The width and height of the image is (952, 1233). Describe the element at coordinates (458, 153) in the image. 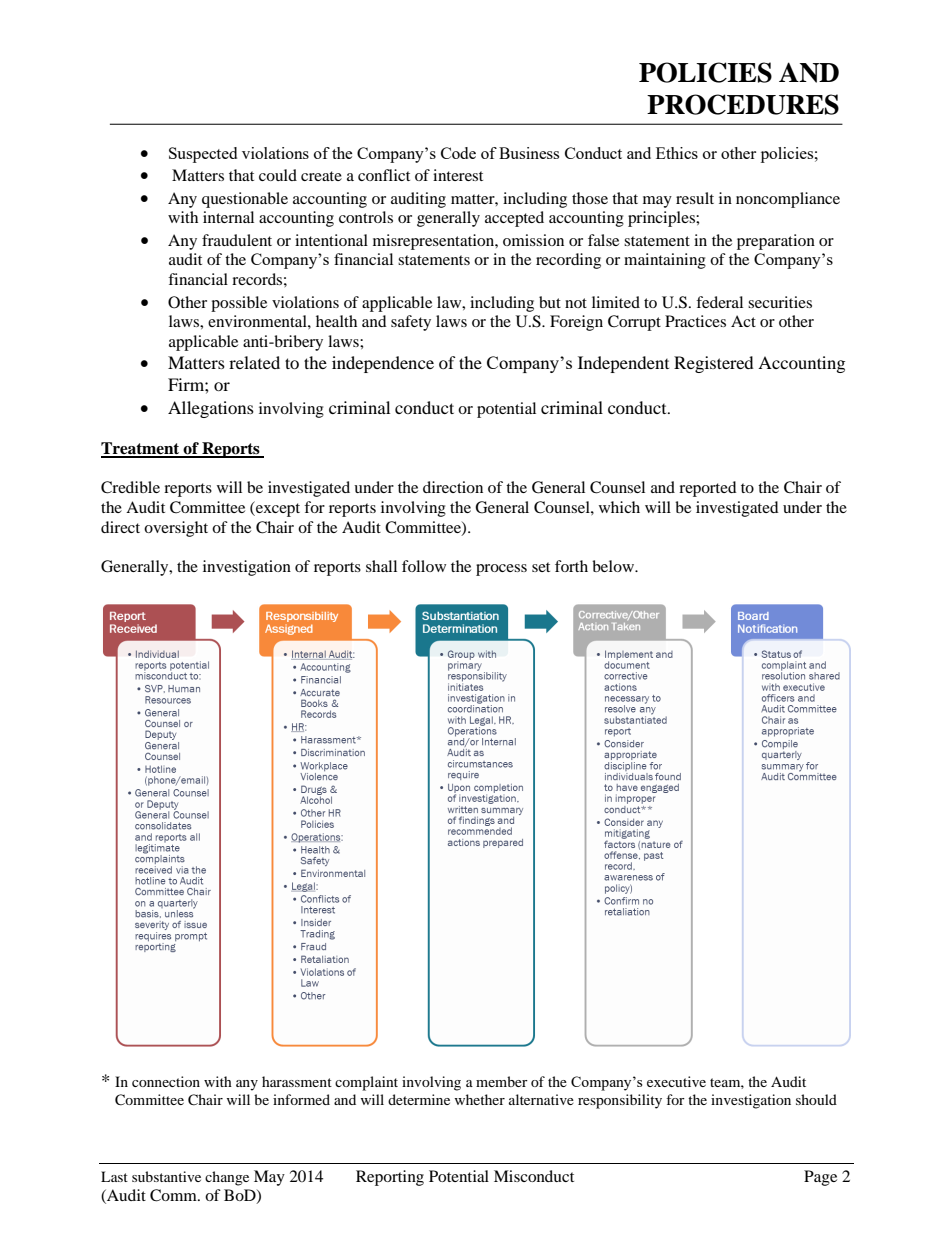

I see `Code` at that location.
